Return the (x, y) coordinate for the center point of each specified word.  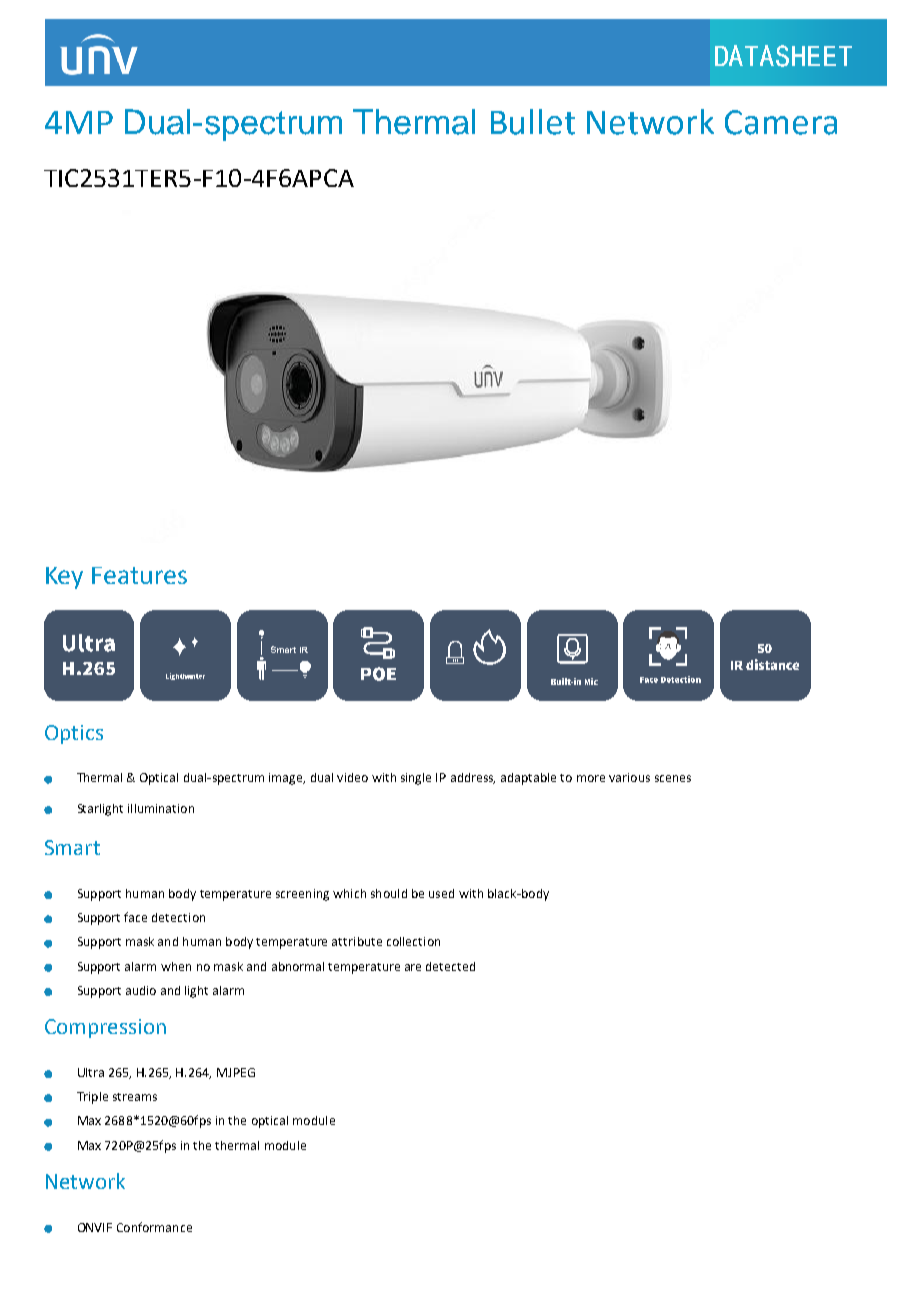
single (416, 779)
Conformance (154, 1227)
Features (139, 575)
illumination (161, 808)
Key (64, 578)
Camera (781, 122)
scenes (673, 778)
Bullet (533, 122)
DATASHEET (783, 56)
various (629, 777)
